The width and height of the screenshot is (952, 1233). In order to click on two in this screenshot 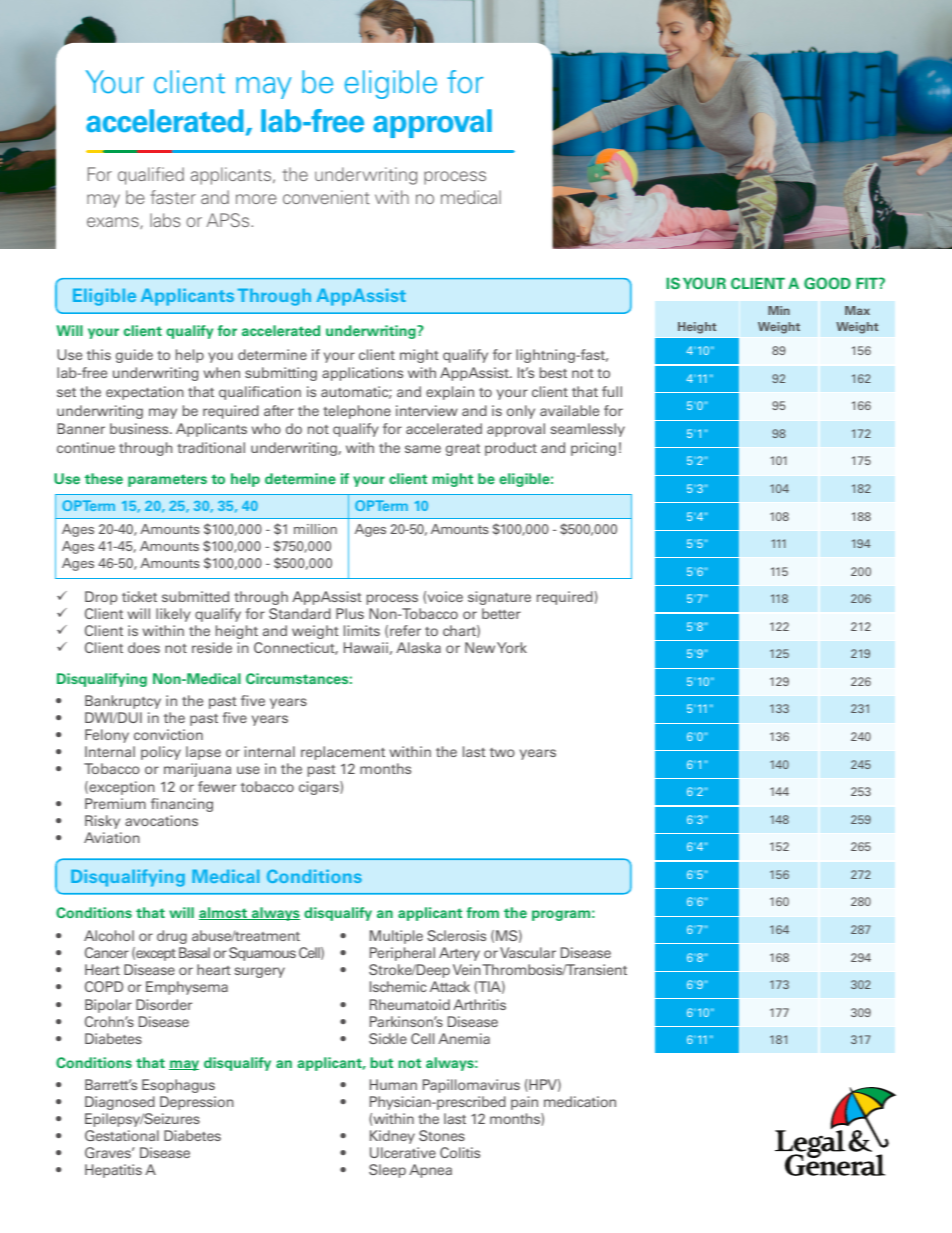, I will do `click(502, 752)`.
